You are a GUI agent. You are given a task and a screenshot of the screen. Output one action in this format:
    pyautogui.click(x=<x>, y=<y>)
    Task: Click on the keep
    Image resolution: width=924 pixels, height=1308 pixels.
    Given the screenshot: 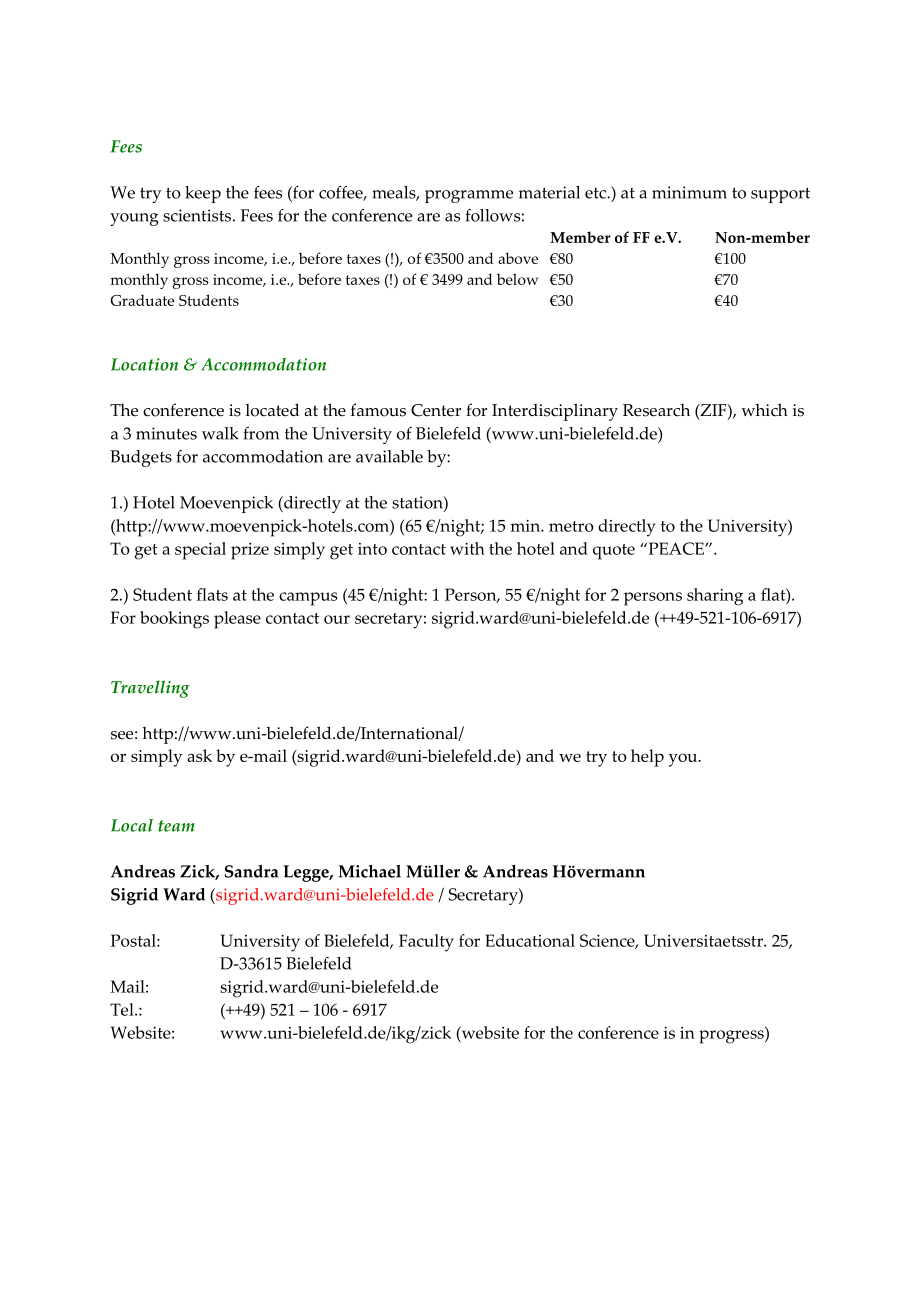 What is the action you would take?
    pyautogui.click(x=203, y=194)
